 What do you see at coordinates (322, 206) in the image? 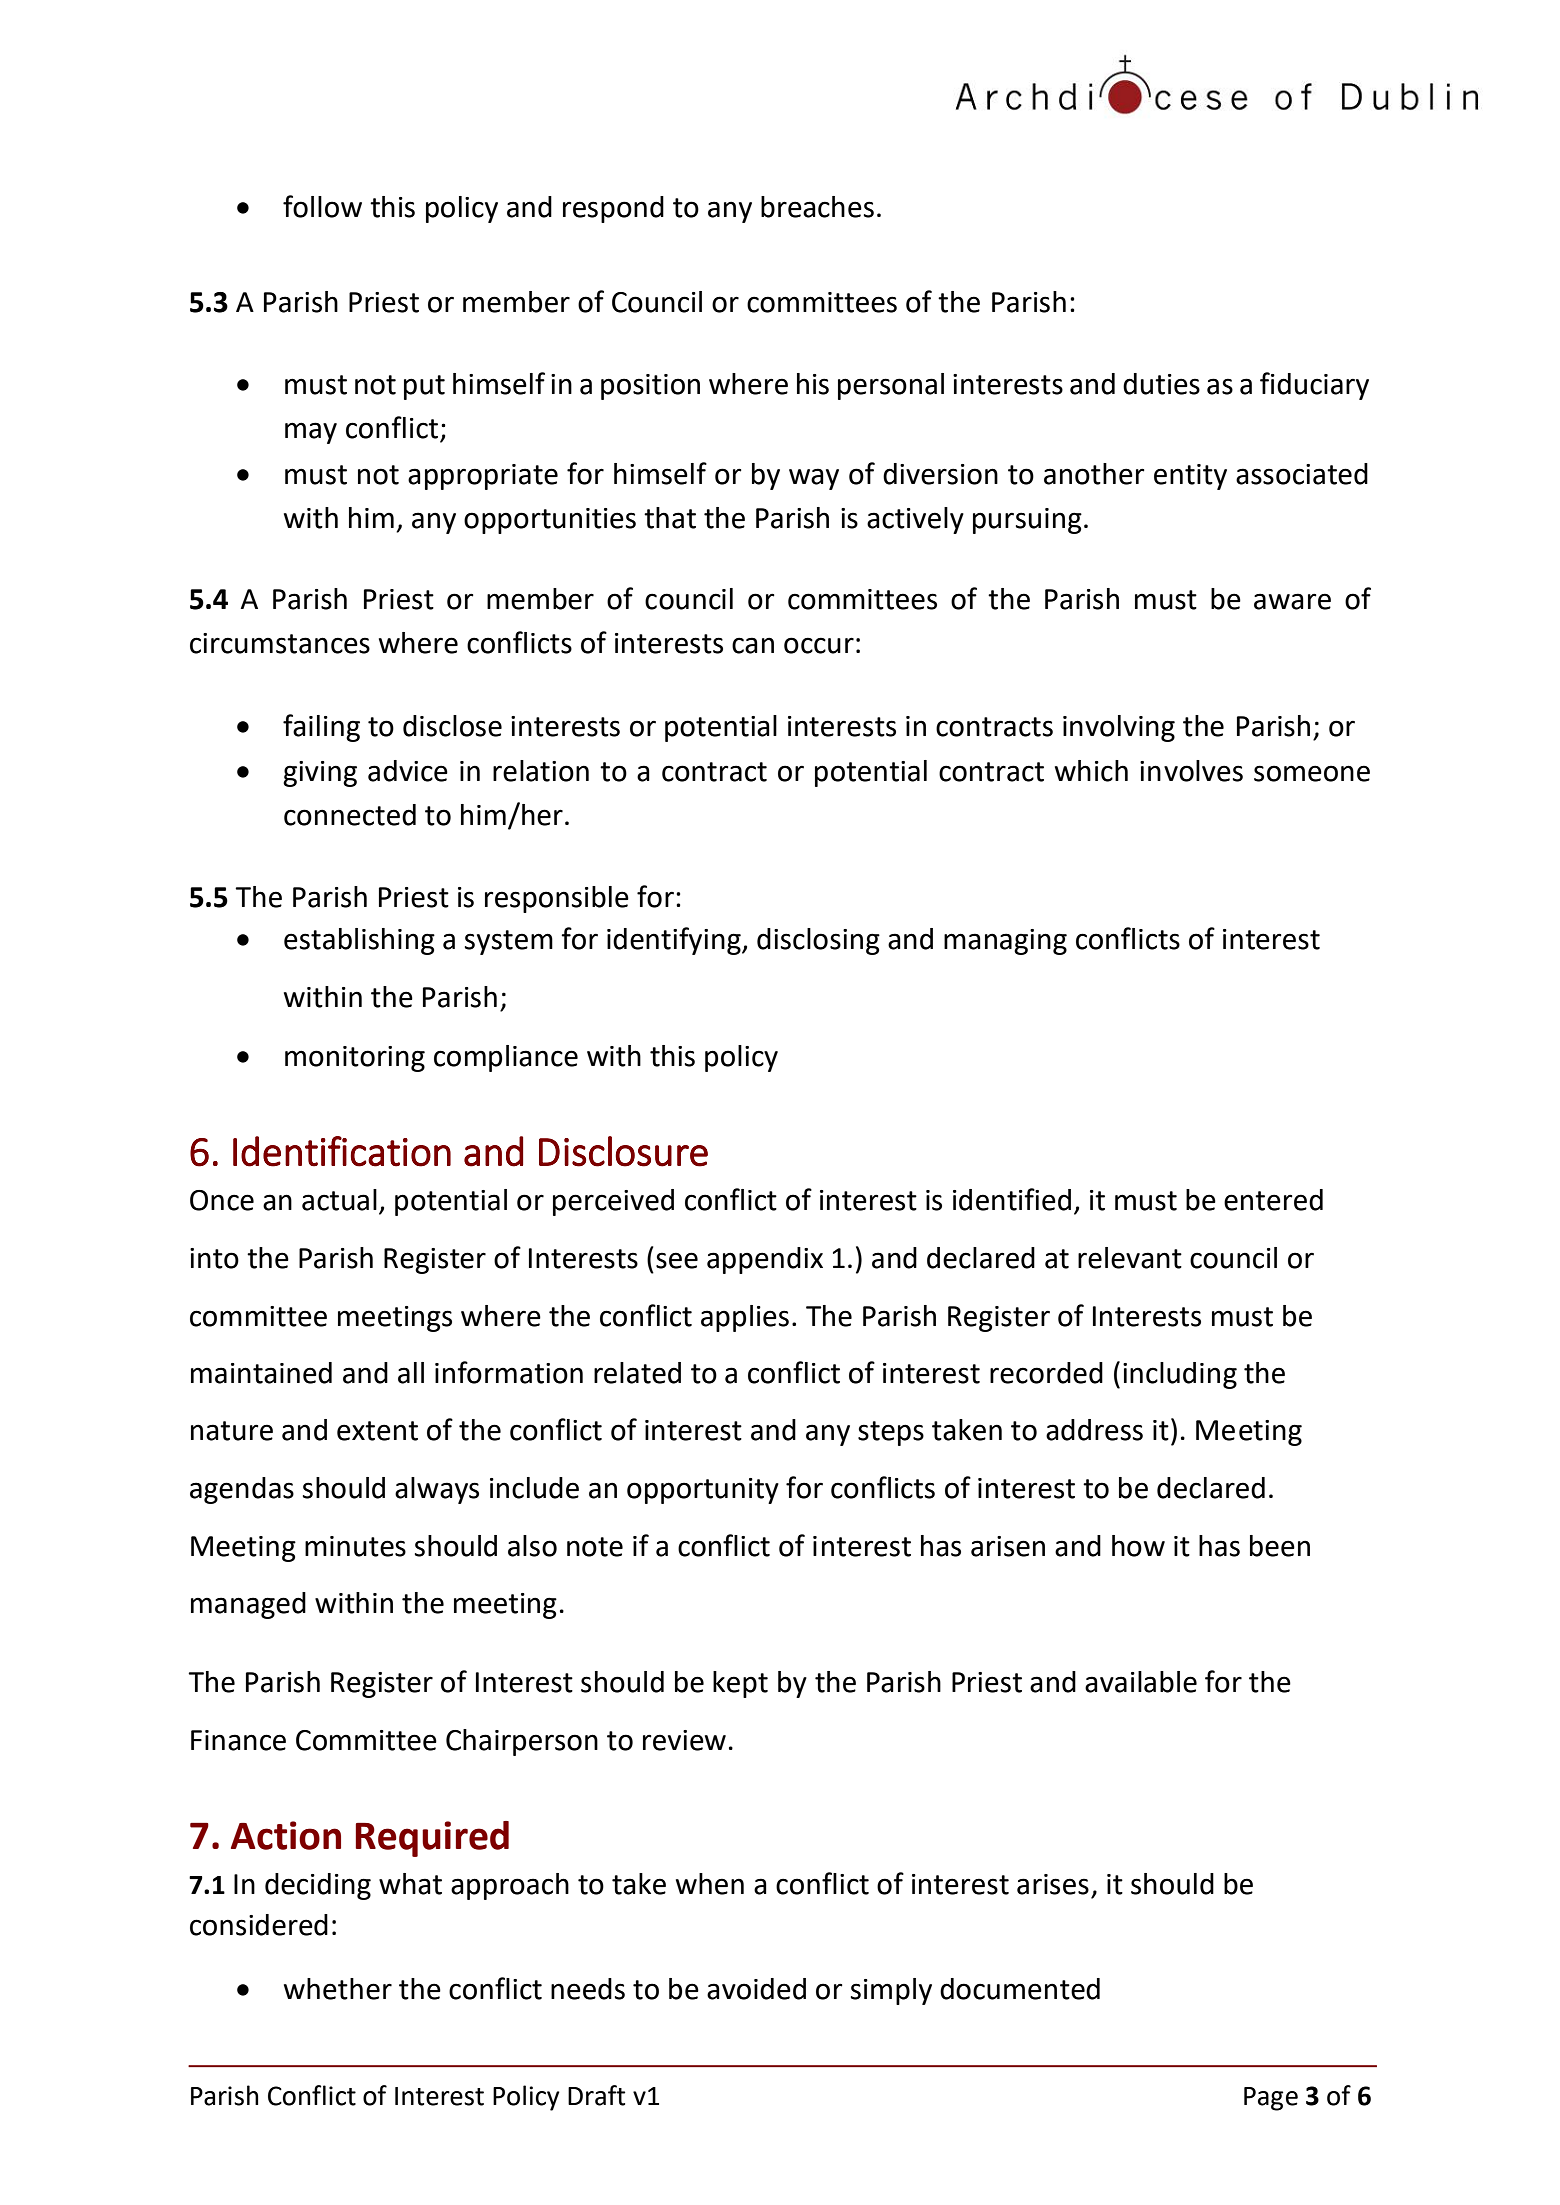
I see `follow` at bounding box center [322, 206].
